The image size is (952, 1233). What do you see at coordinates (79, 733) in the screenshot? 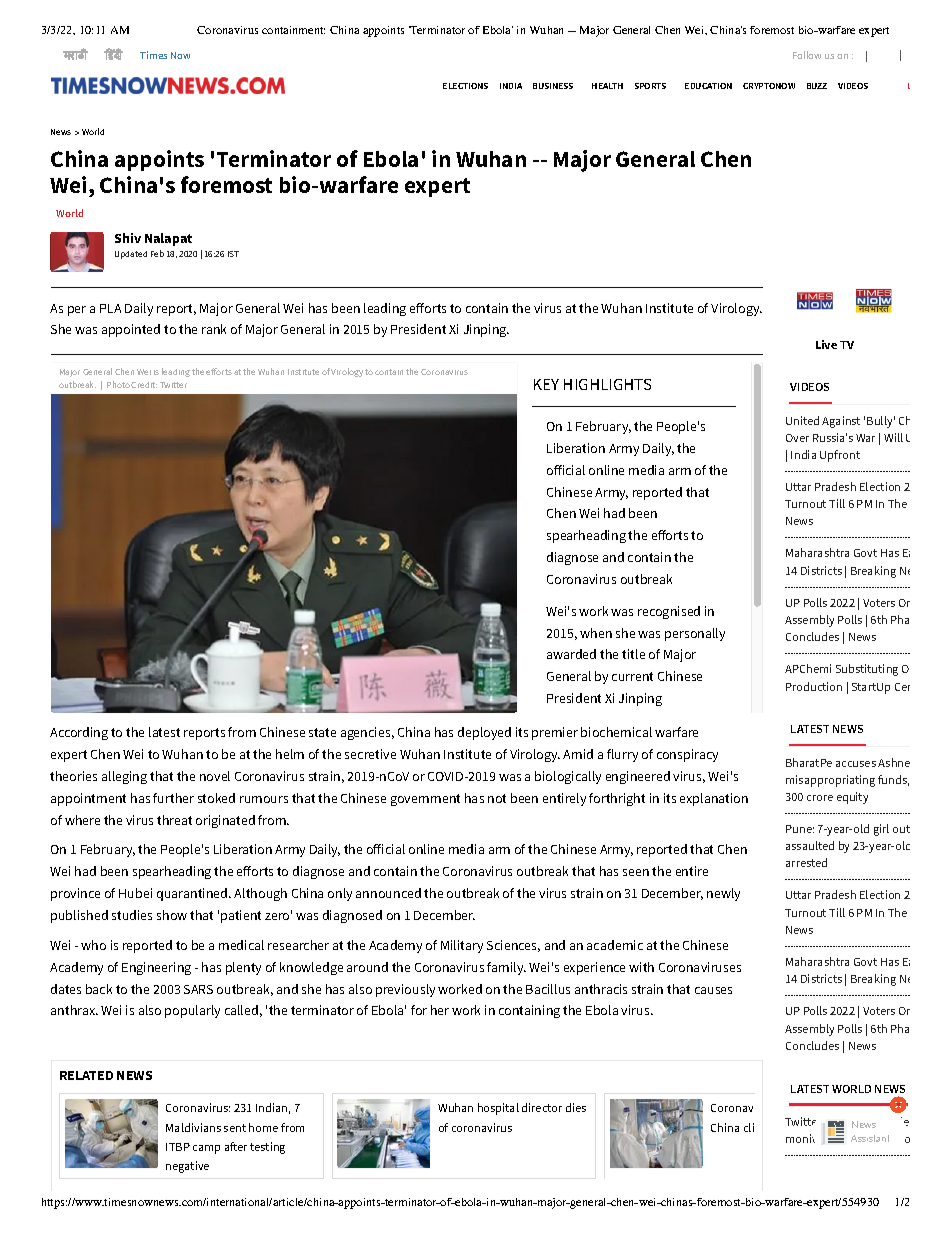
I see `According` at bounding box center [79, 733].
